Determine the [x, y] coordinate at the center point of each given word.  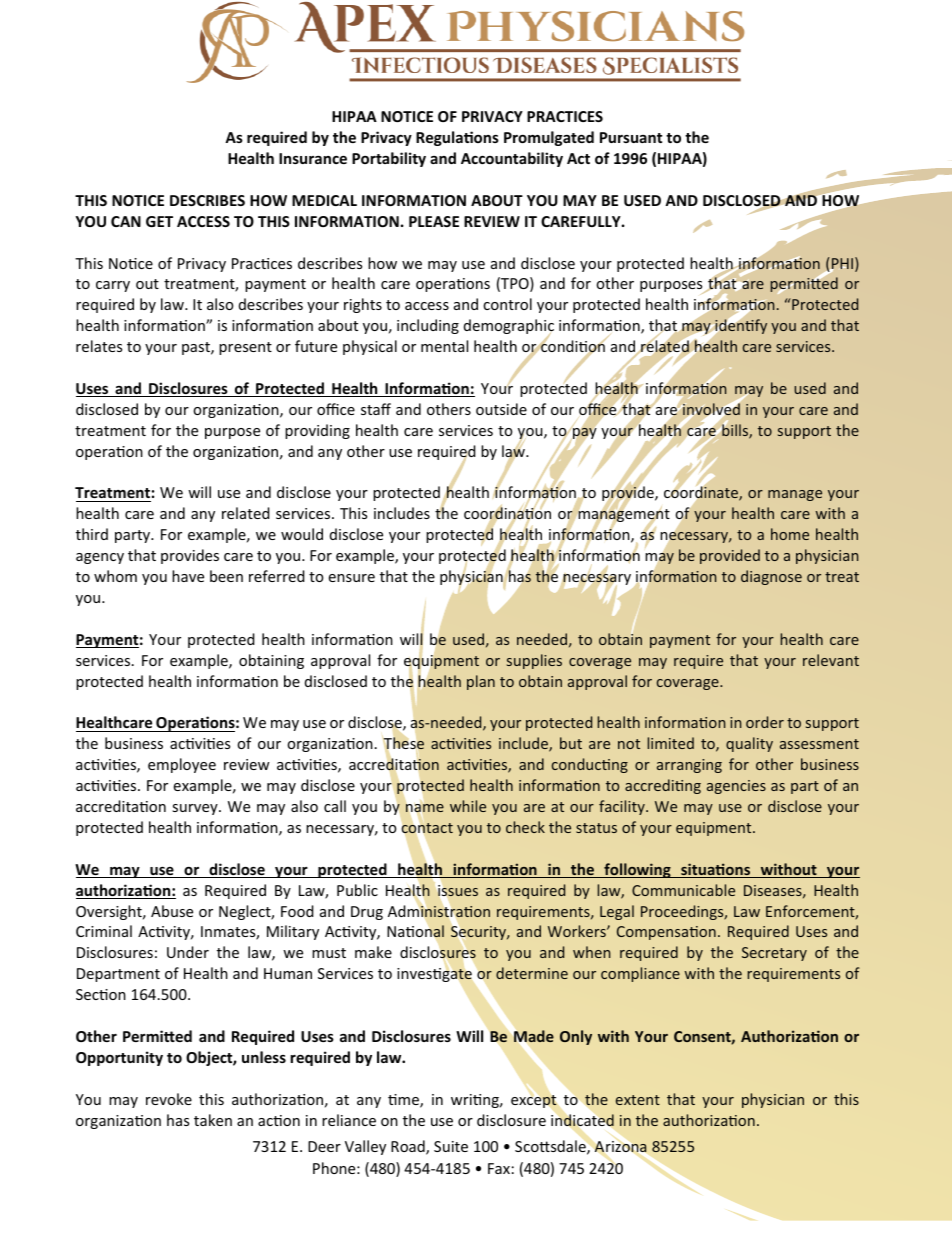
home [790, 534]
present [245, 348]
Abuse [172, 911]
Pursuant [631, 137]
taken [213, 1120]
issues [458, 890]
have [188, 576]
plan [481, 682]
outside [501, 409]
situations [716, 870]
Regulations [457, 138]
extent [638, 1100]
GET [159, 221]
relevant [831, 660]
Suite [451, 1146]
